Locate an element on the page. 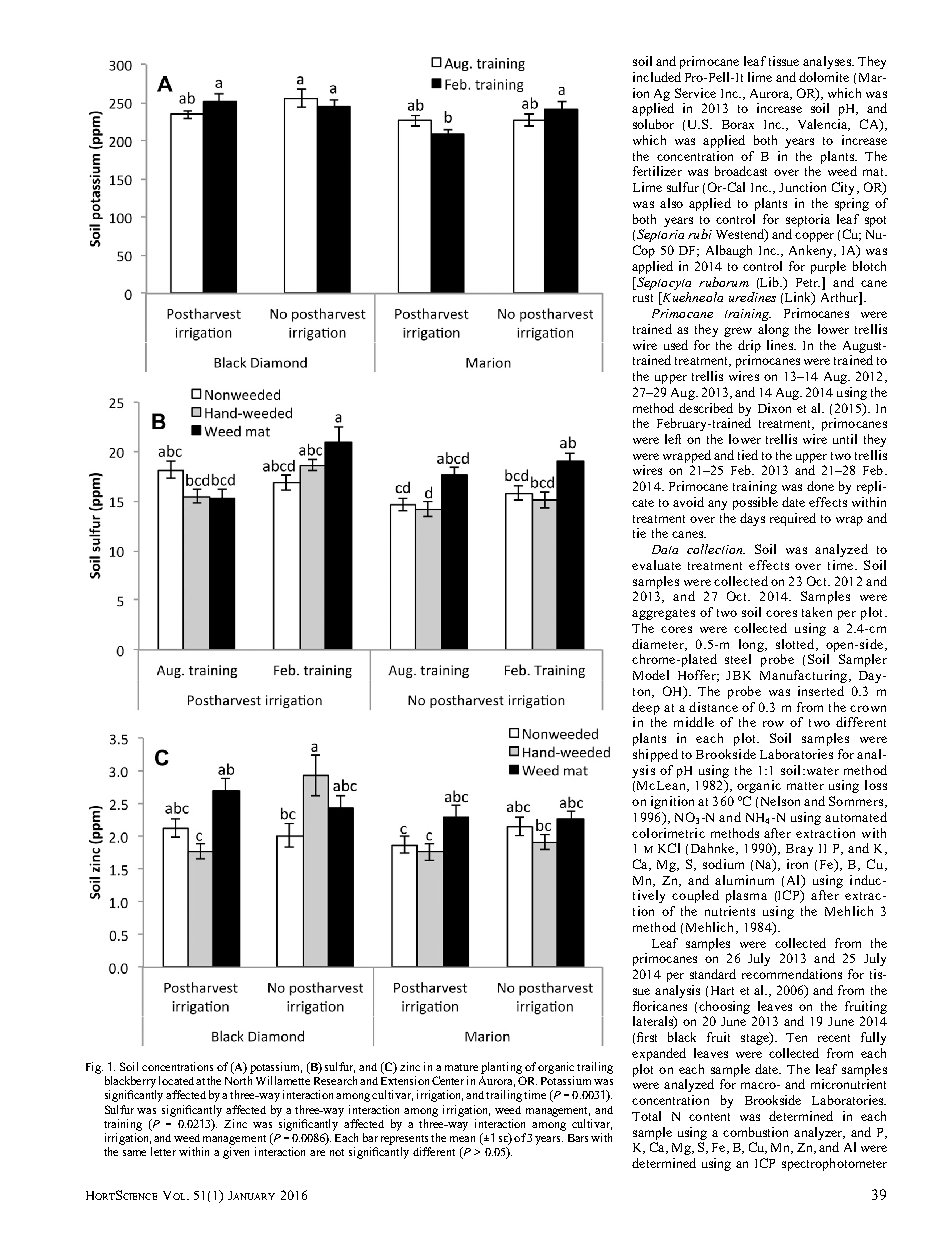 This image has height=1237, width=952. fertilizer is located at coordinates (657, 171).
